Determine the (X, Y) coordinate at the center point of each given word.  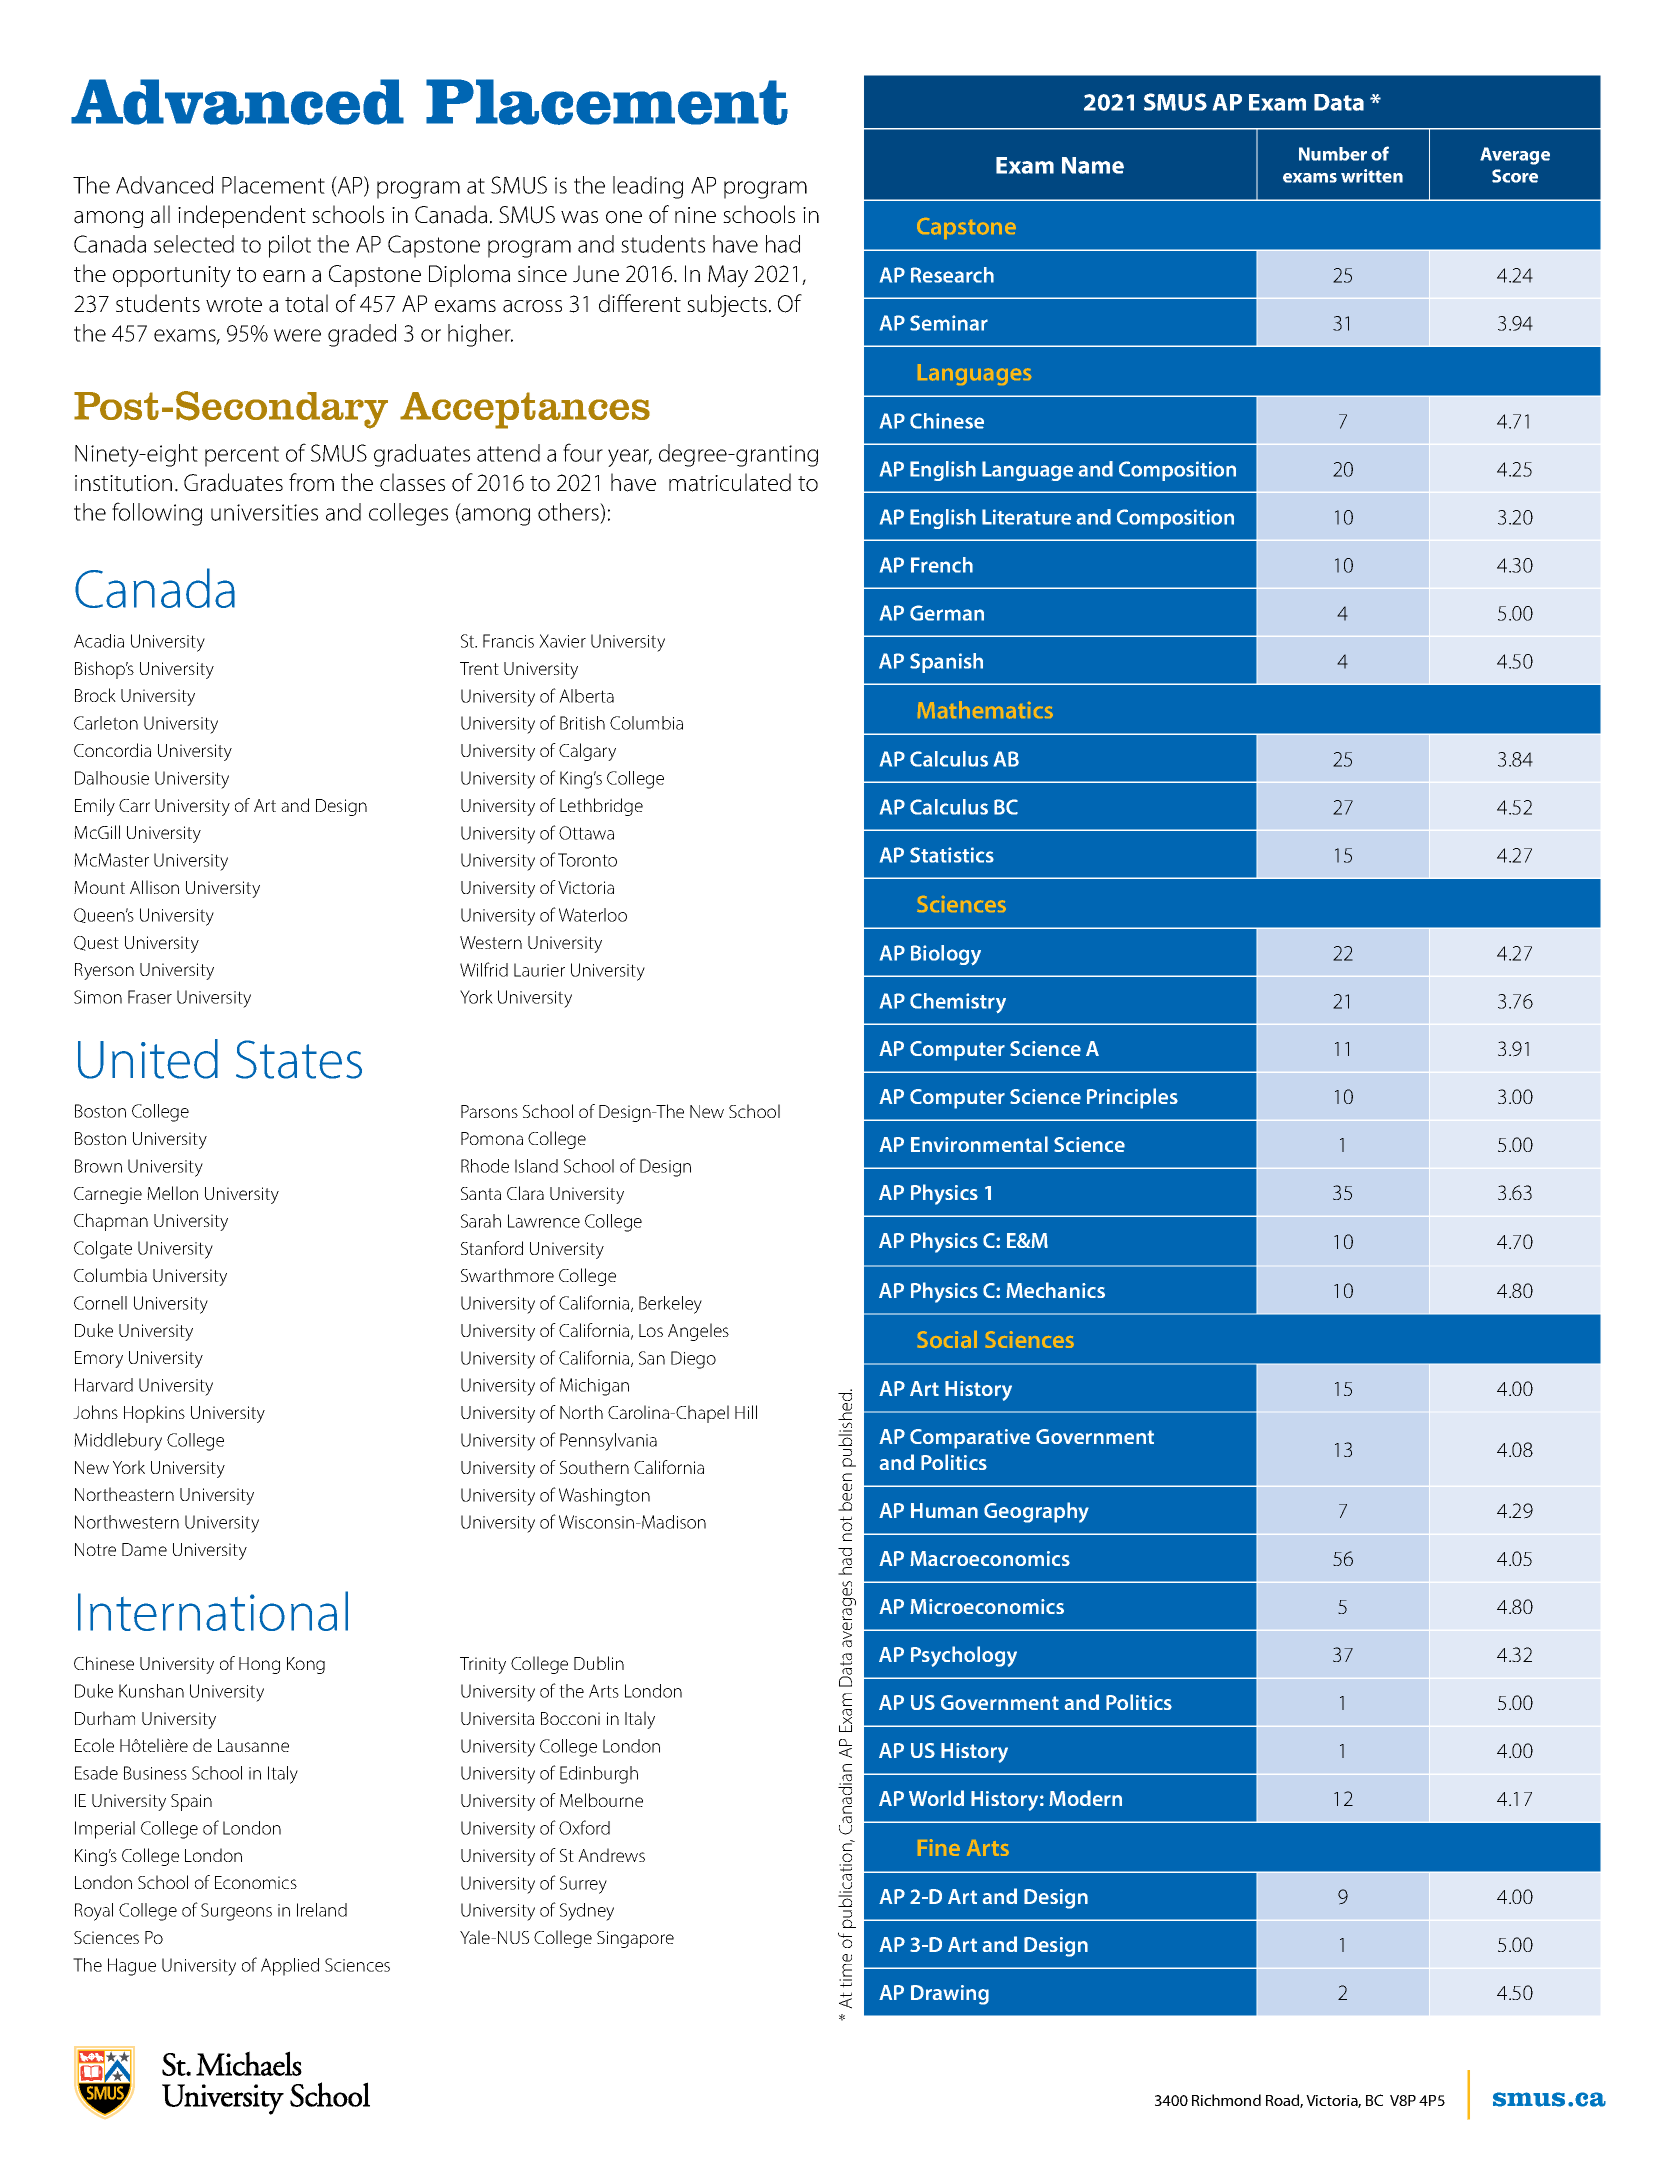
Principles (1132, 1098)
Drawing (950, 1995)
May (728, 276)
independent (242, 216)
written (1372, 176)
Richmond (1226, 2100)
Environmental (979, 1144)
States (299, 1059)
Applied (290, 1967)
